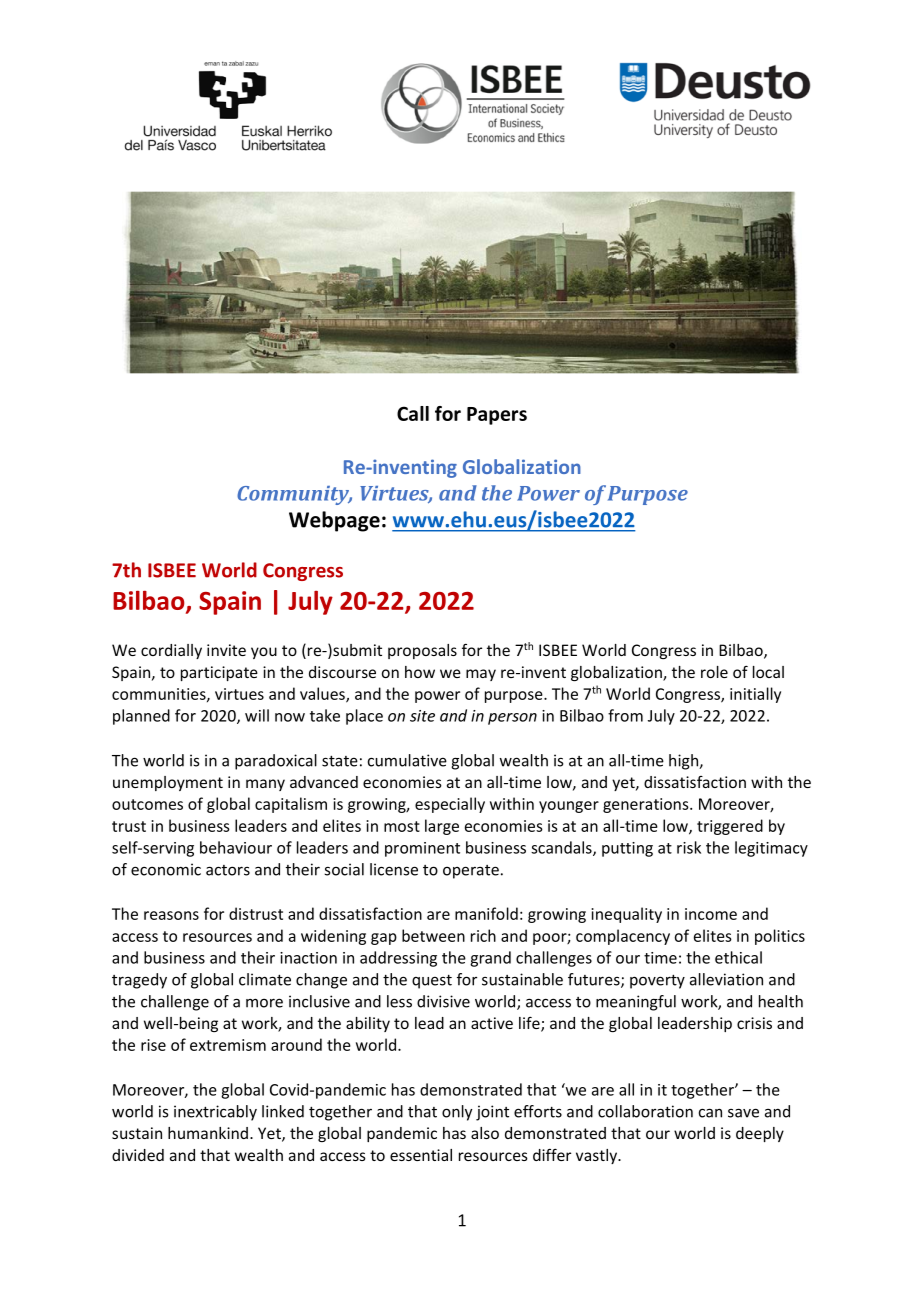 This page has height=1309, width=924. Describe the element at coordinates (714, 672) in the page. I see `role` at that location.
